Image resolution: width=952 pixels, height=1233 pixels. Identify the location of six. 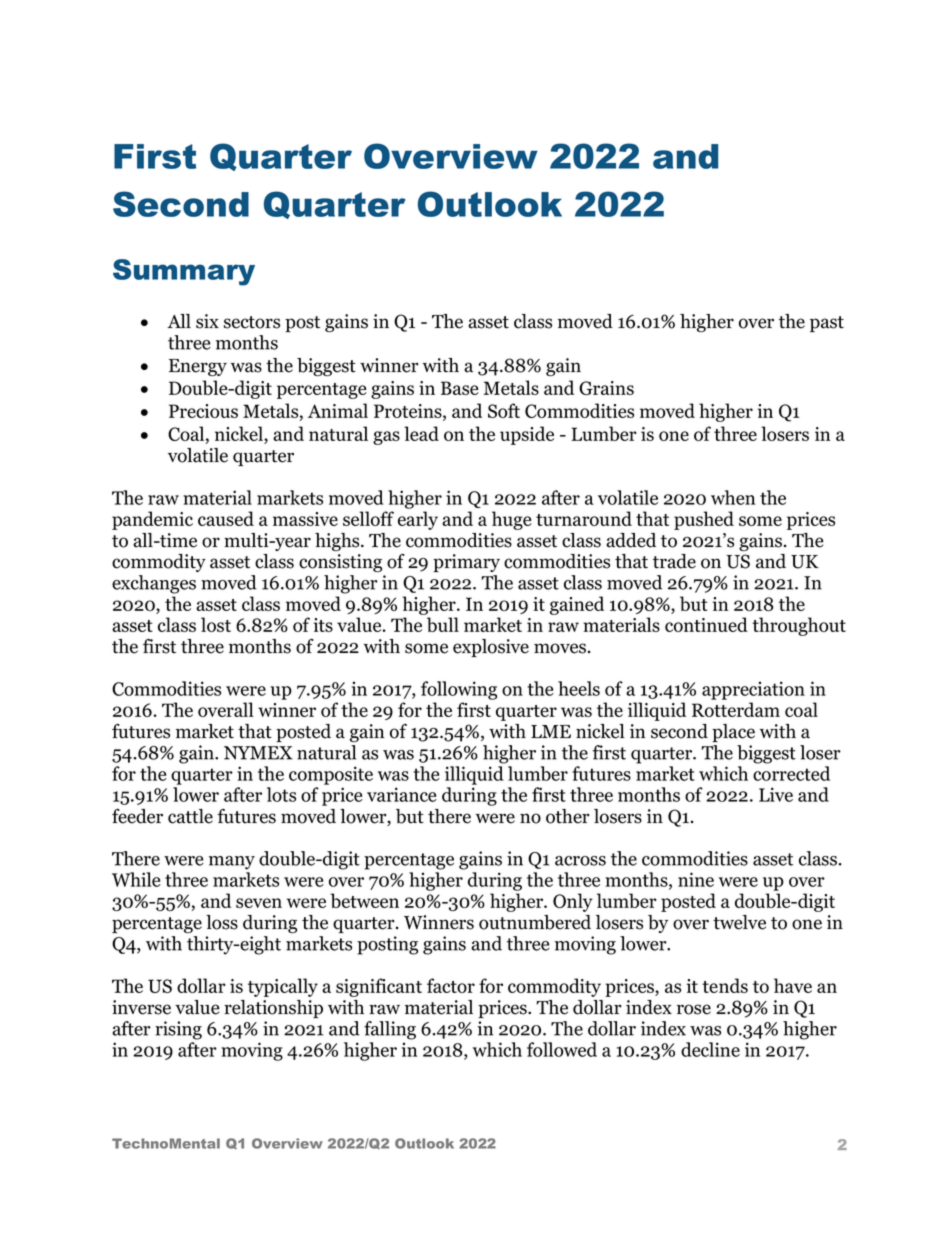
(207, 321).
